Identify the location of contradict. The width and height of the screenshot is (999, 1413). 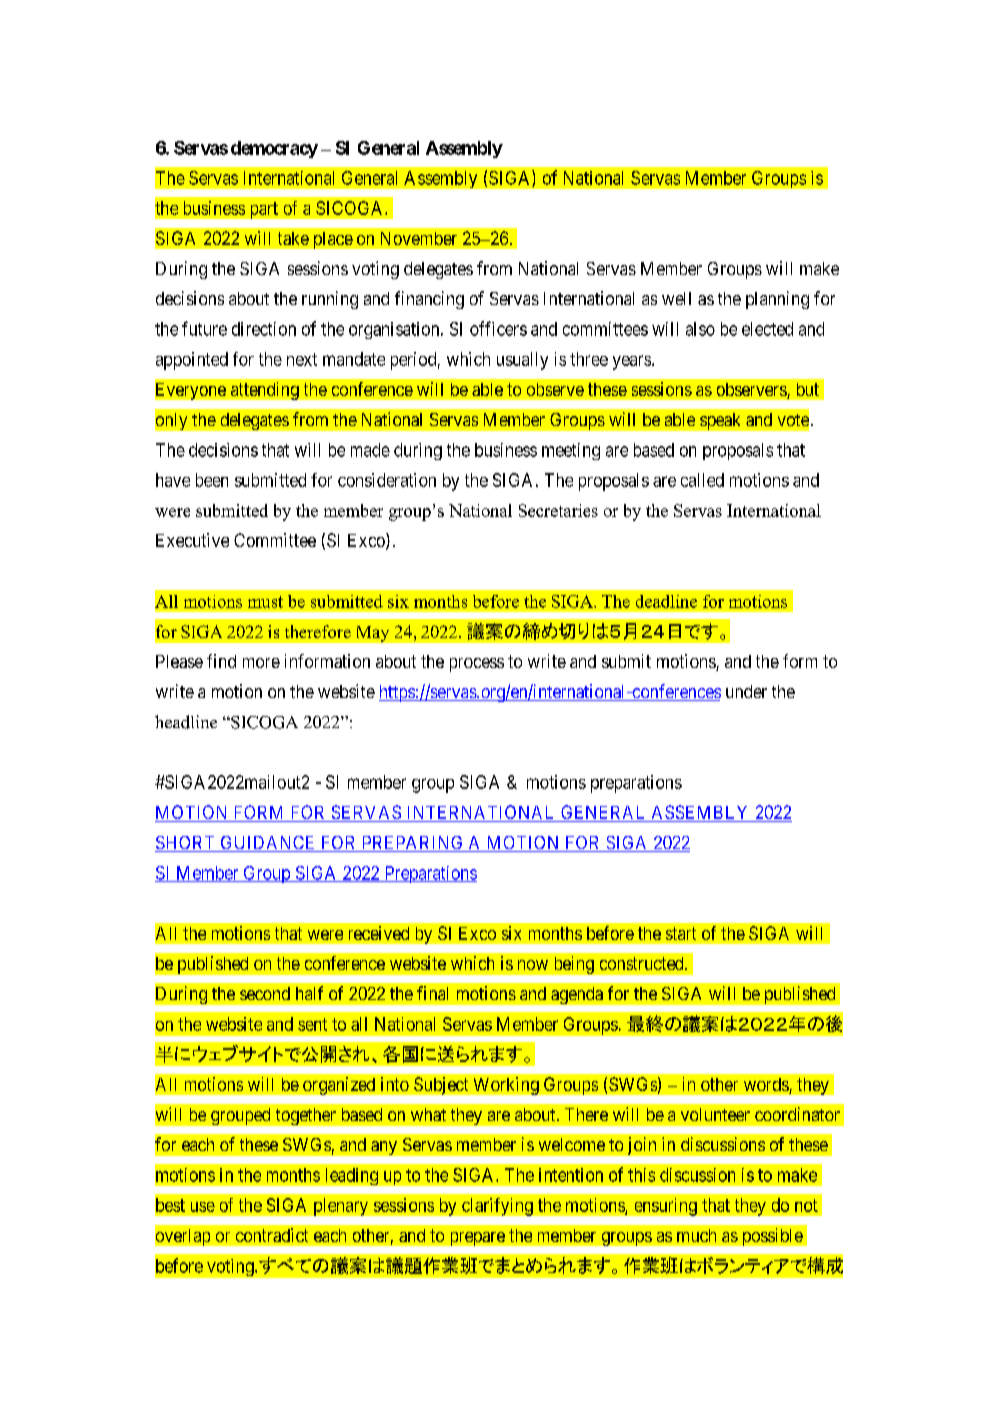
(272, 1235).
